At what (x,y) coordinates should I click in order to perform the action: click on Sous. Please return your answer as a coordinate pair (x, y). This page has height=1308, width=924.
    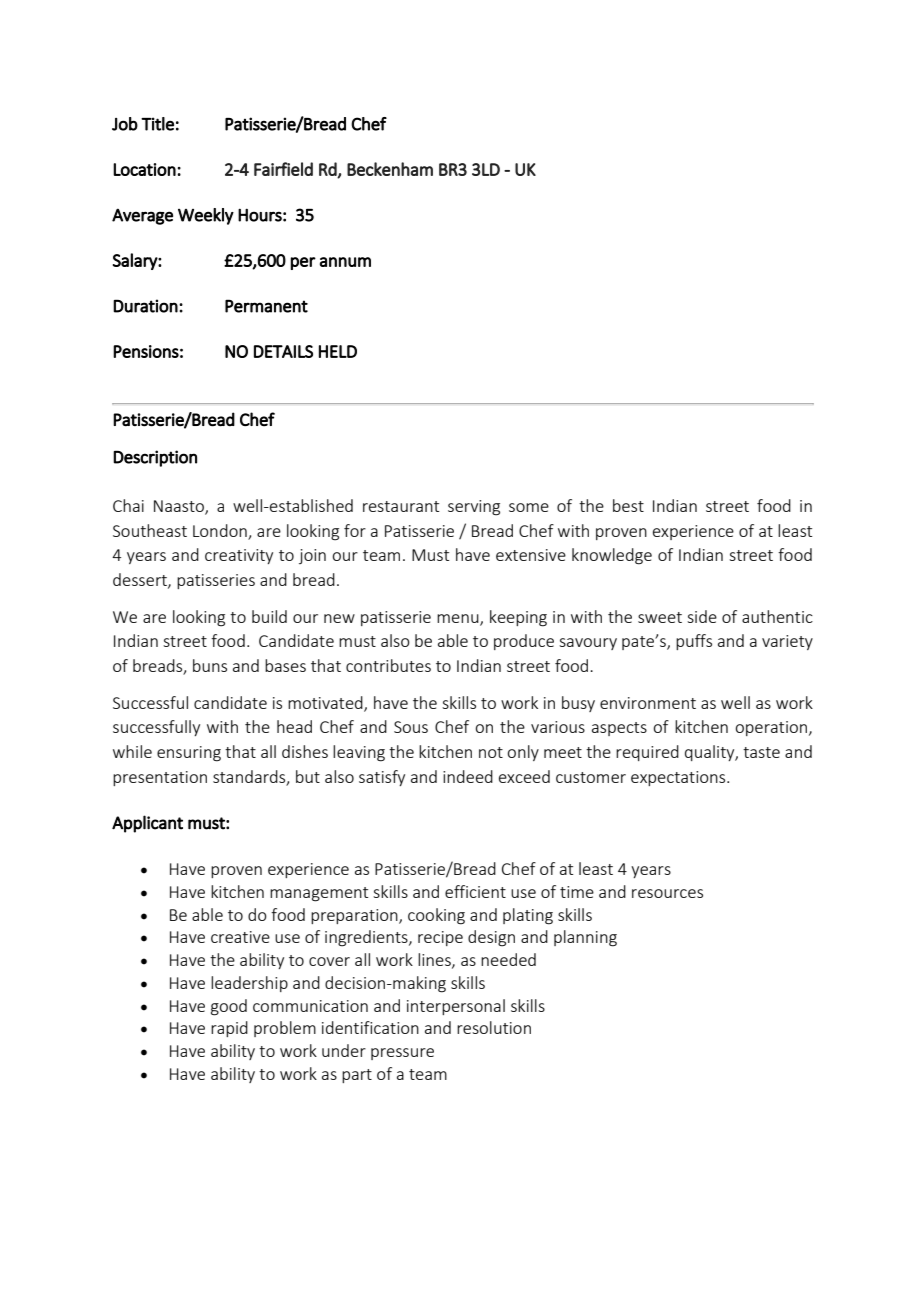
    Looking at the image, I should click on (411, 727).
